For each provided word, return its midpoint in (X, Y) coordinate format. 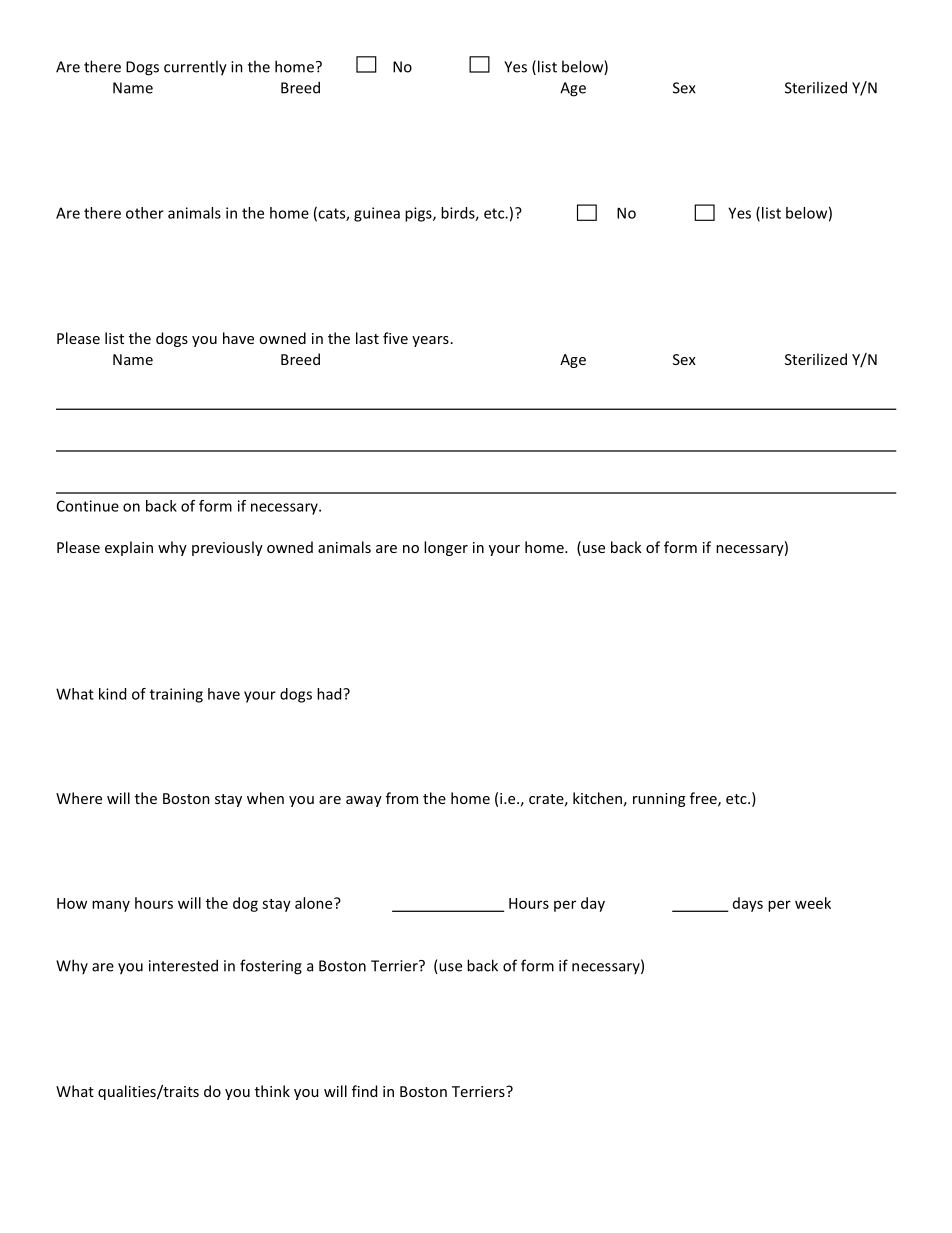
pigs (419, 214)
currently (195, 68)
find (364, 1091)
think (272, 1091)
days (748, 904)
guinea (377, 214)
